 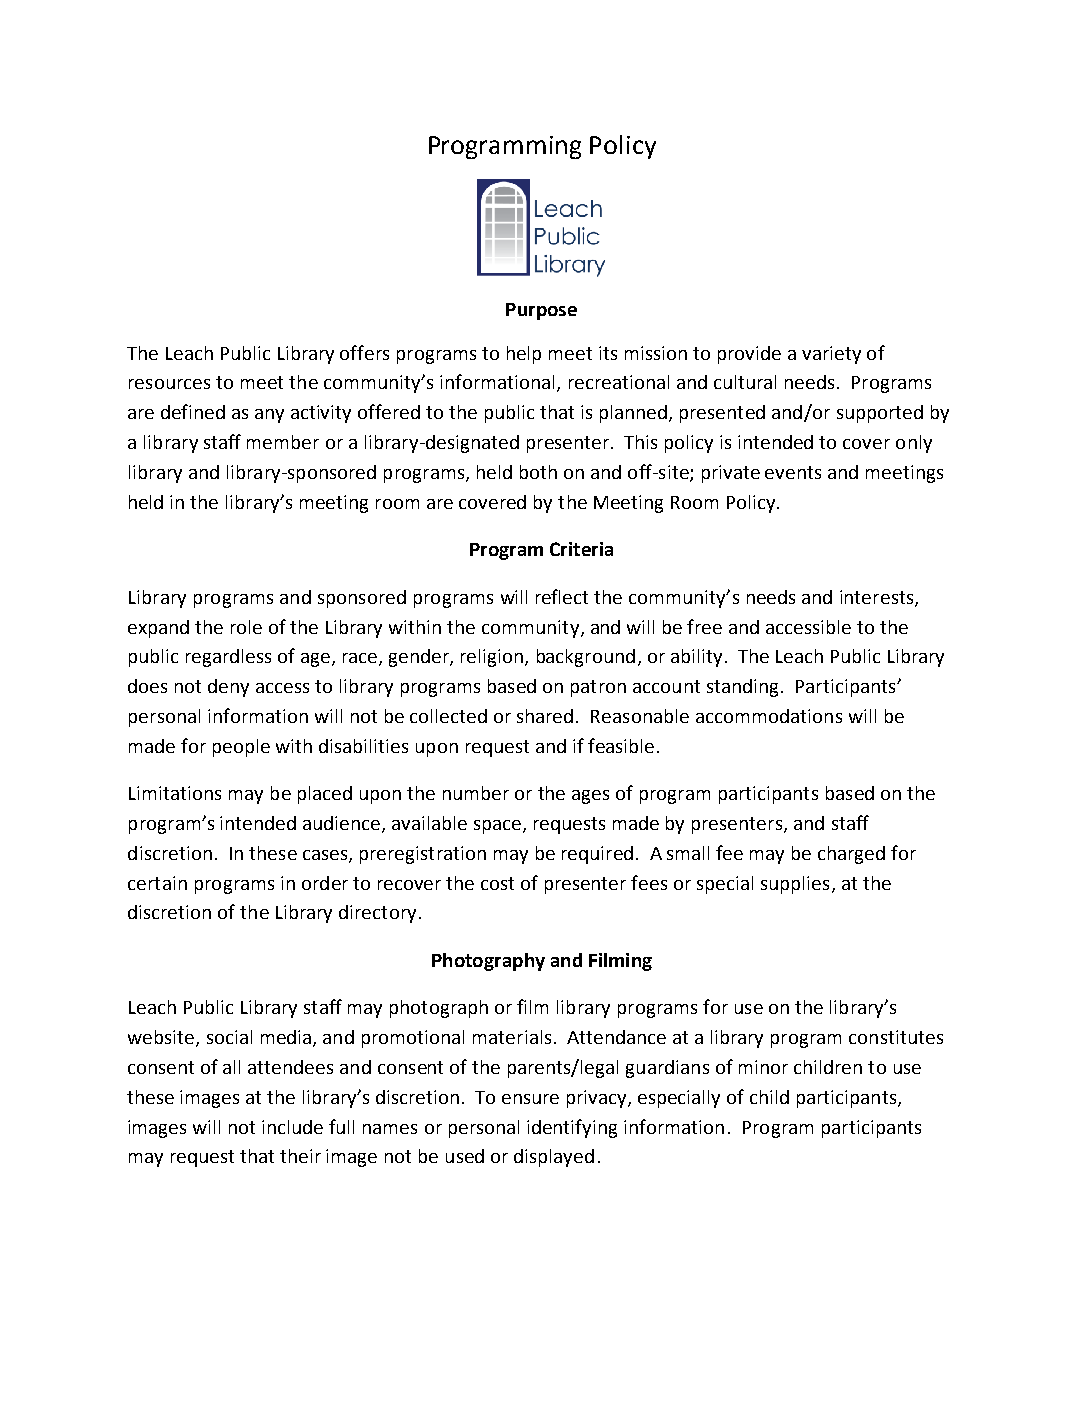 I want to click on variety, so click(x=831, y=355).
